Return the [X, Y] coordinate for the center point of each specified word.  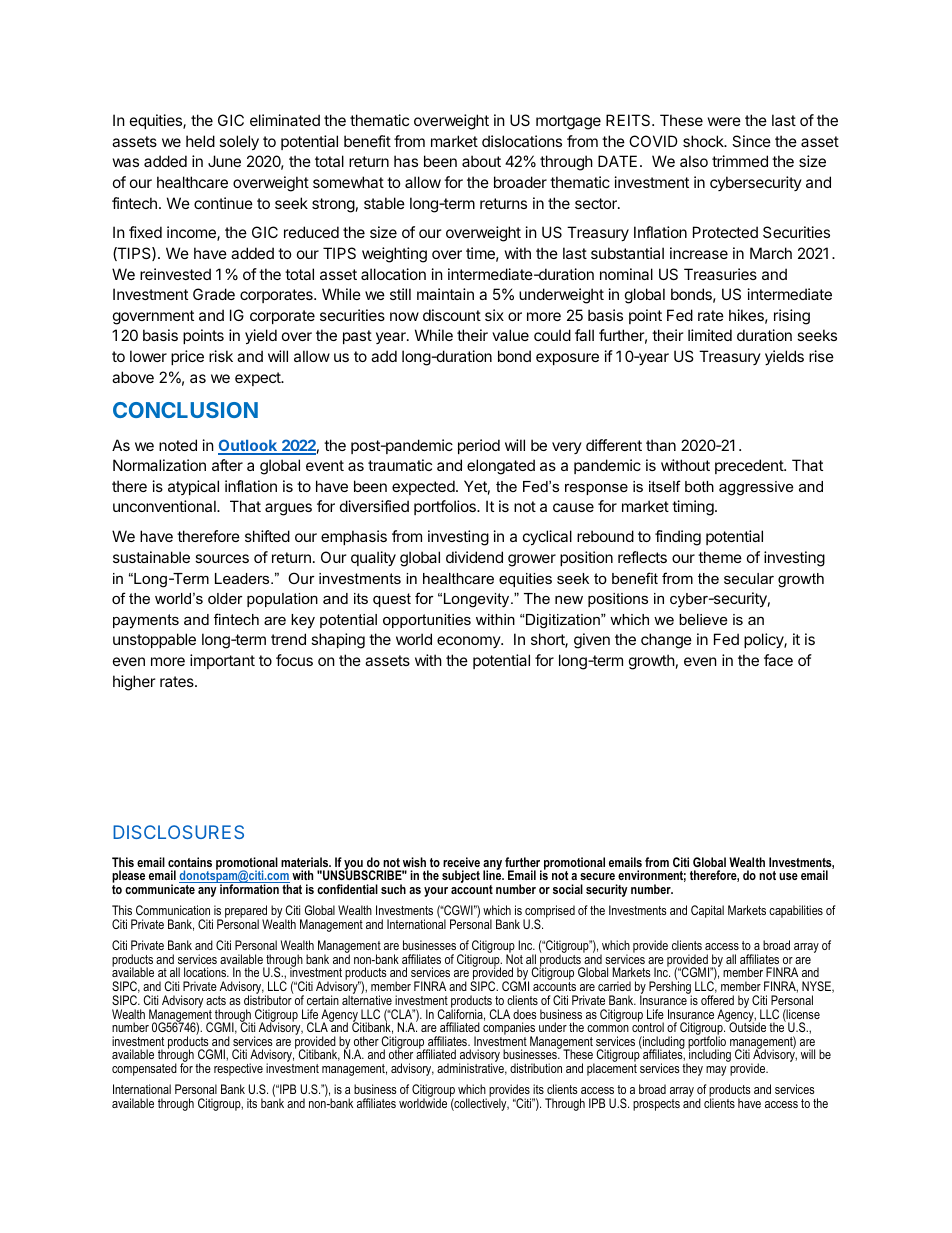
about [481, 161]
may [716, 1071]
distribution [536, 1068]
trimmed [740, 161]
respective [238, 1069]
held [200, 141]
